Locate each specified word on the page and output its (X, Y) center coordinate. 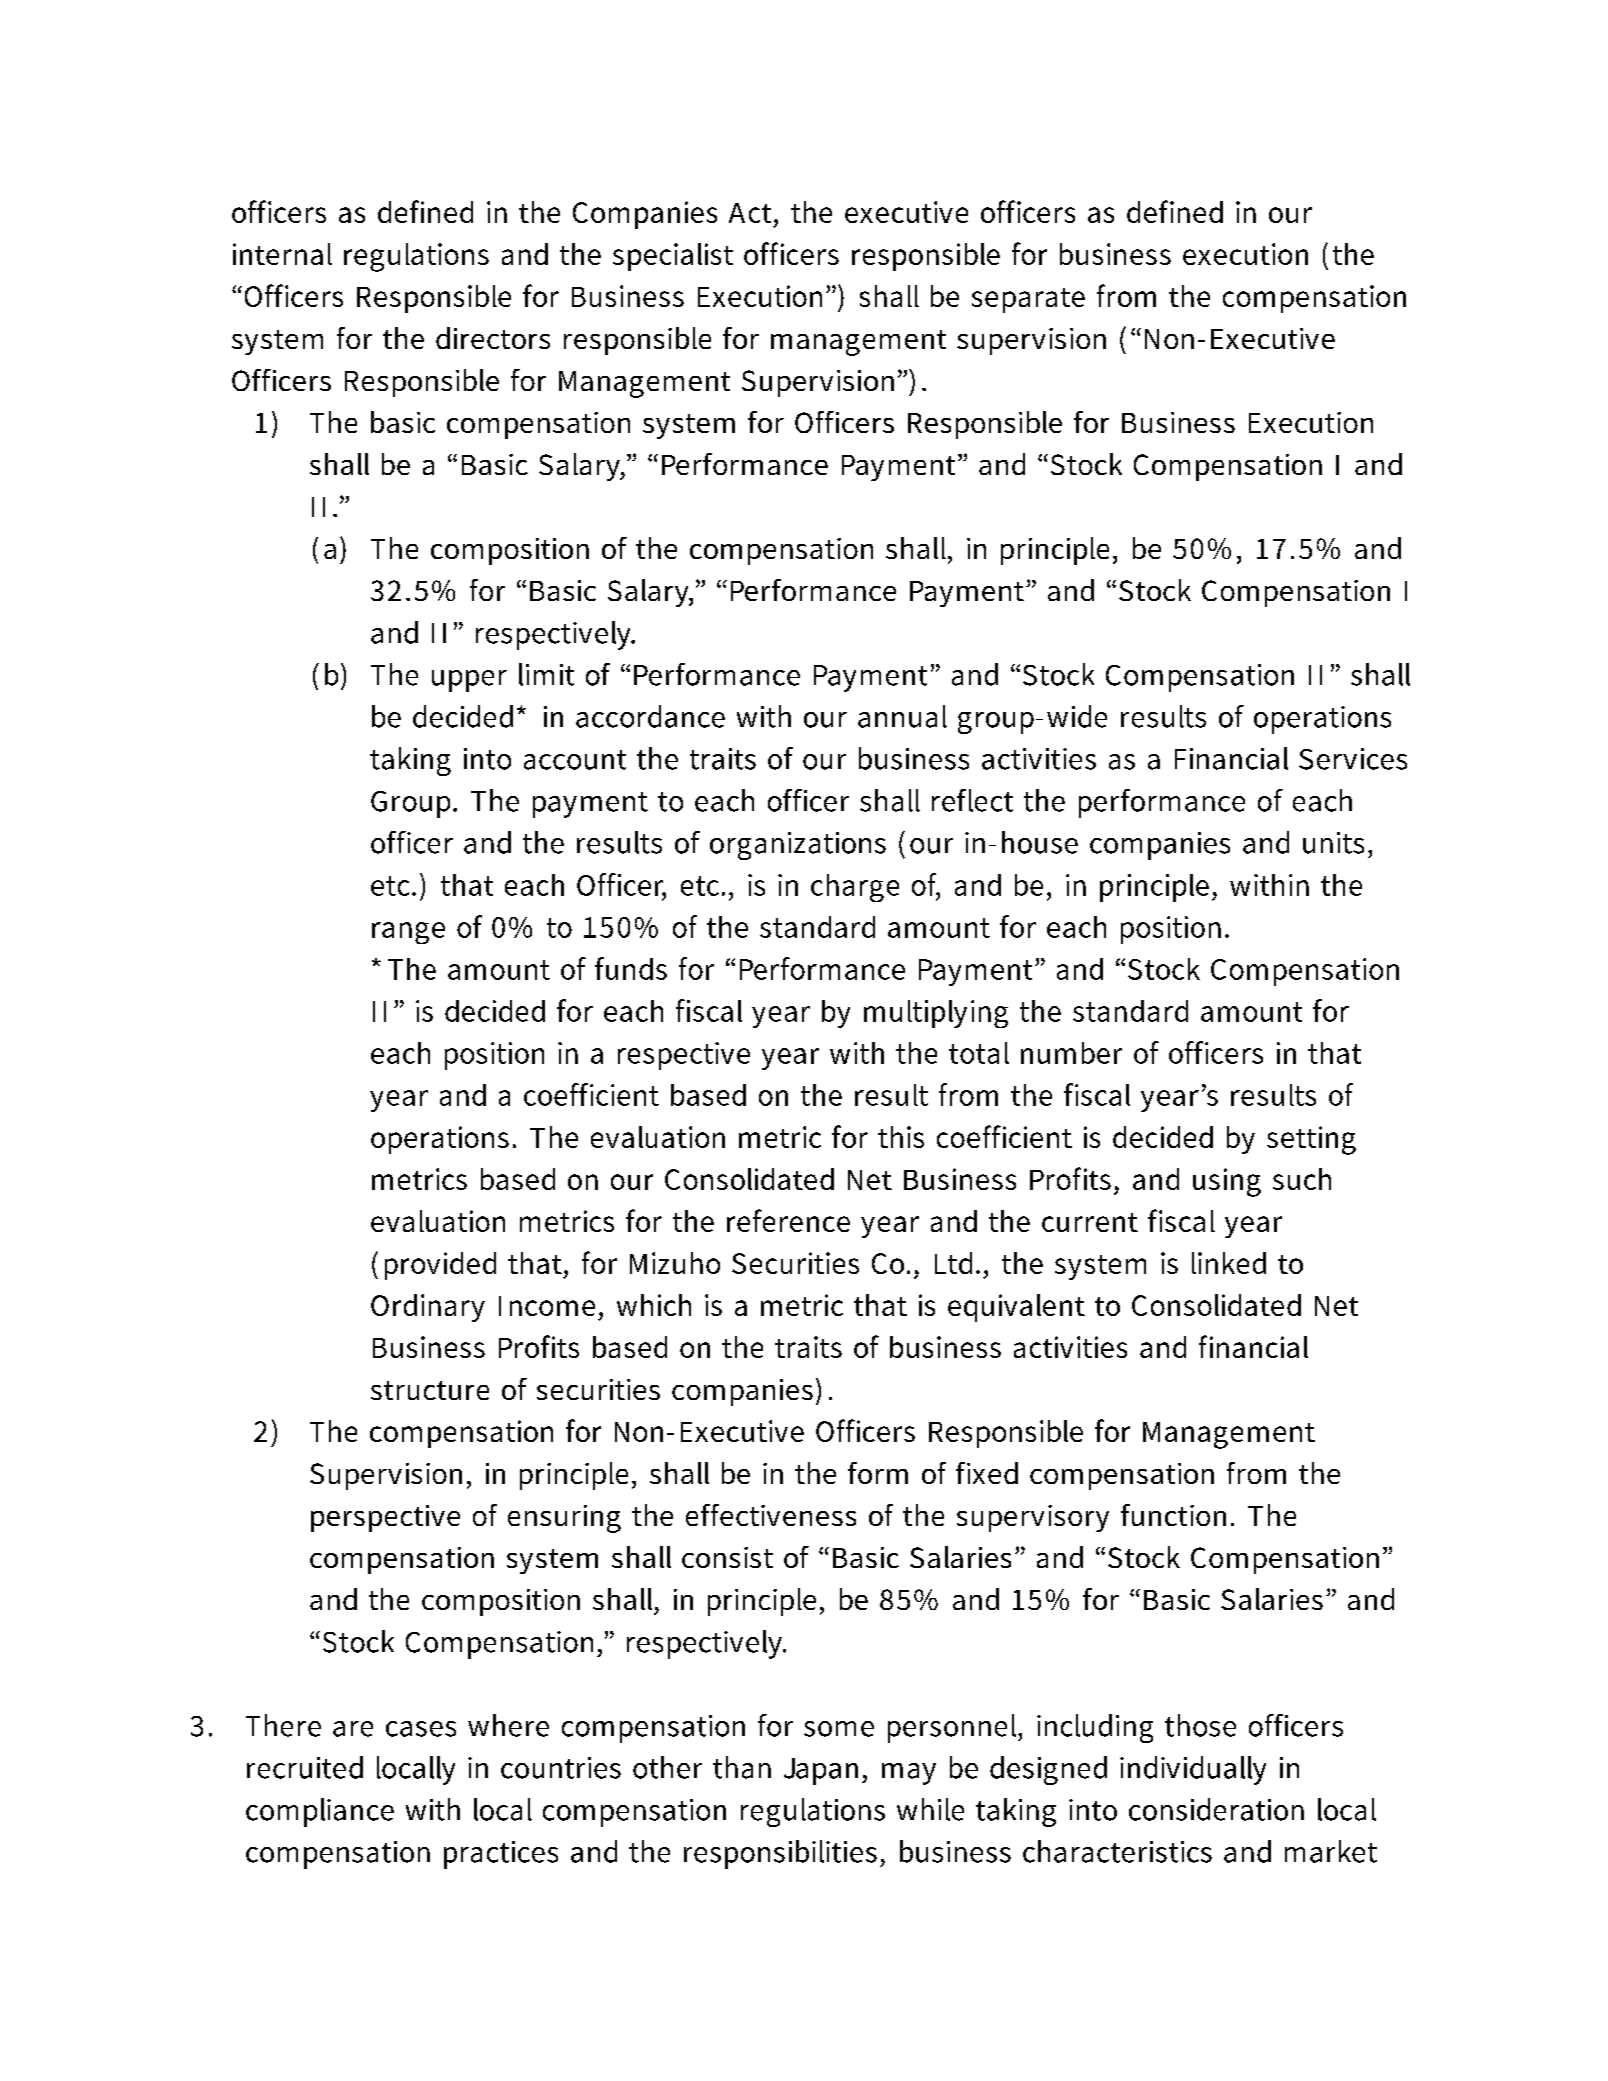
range (408, 933)
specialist (673, 257)
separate (1028, 300)
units (1333, 843)
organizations (798, 846)
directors (493, 338)
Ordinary (428, 1308)
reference (788, 1220)
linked (1229, 1263)
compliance (320, 1812)
